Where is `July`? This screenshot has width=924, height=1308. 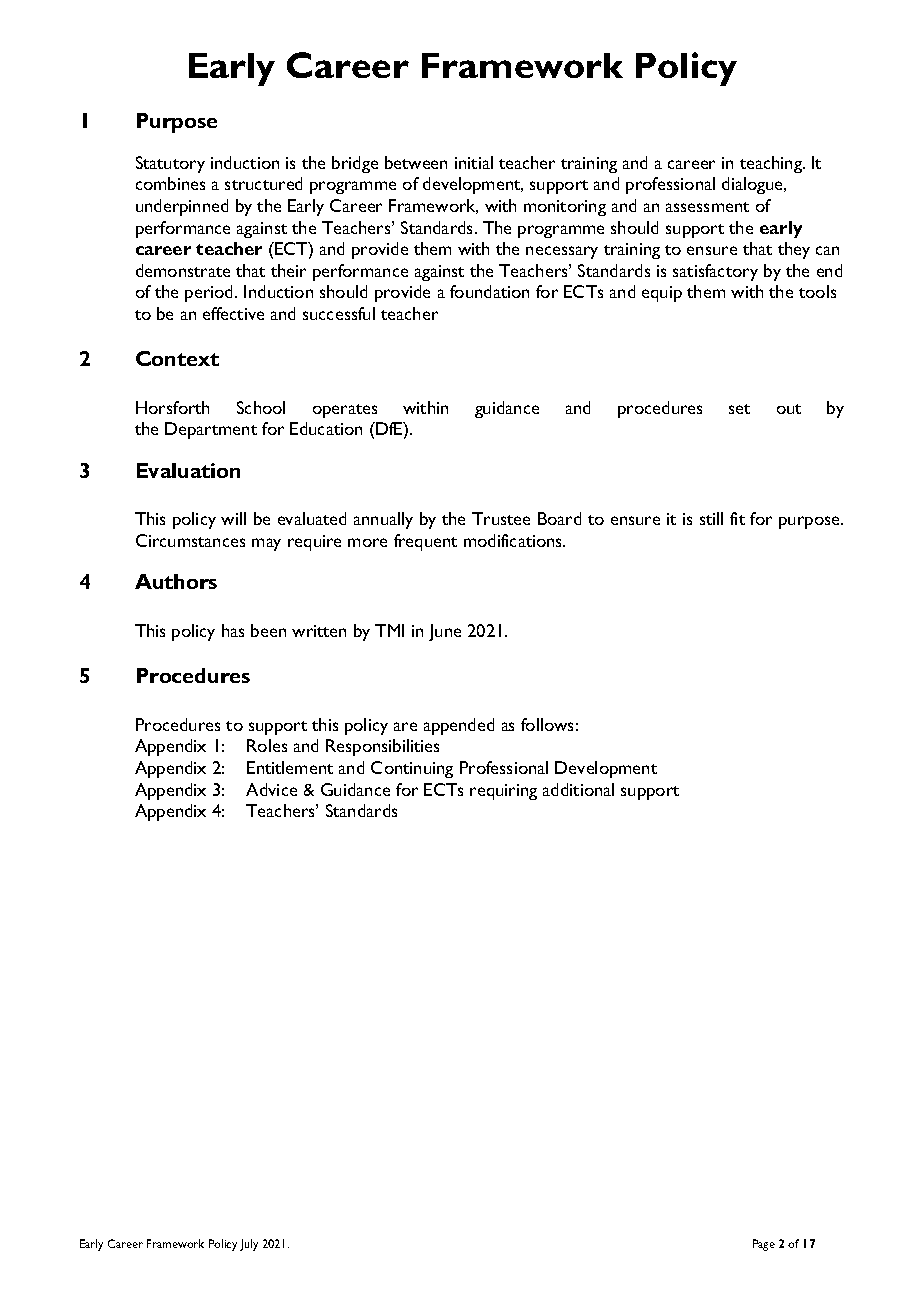 July is located at coordinates (249, 1245).
